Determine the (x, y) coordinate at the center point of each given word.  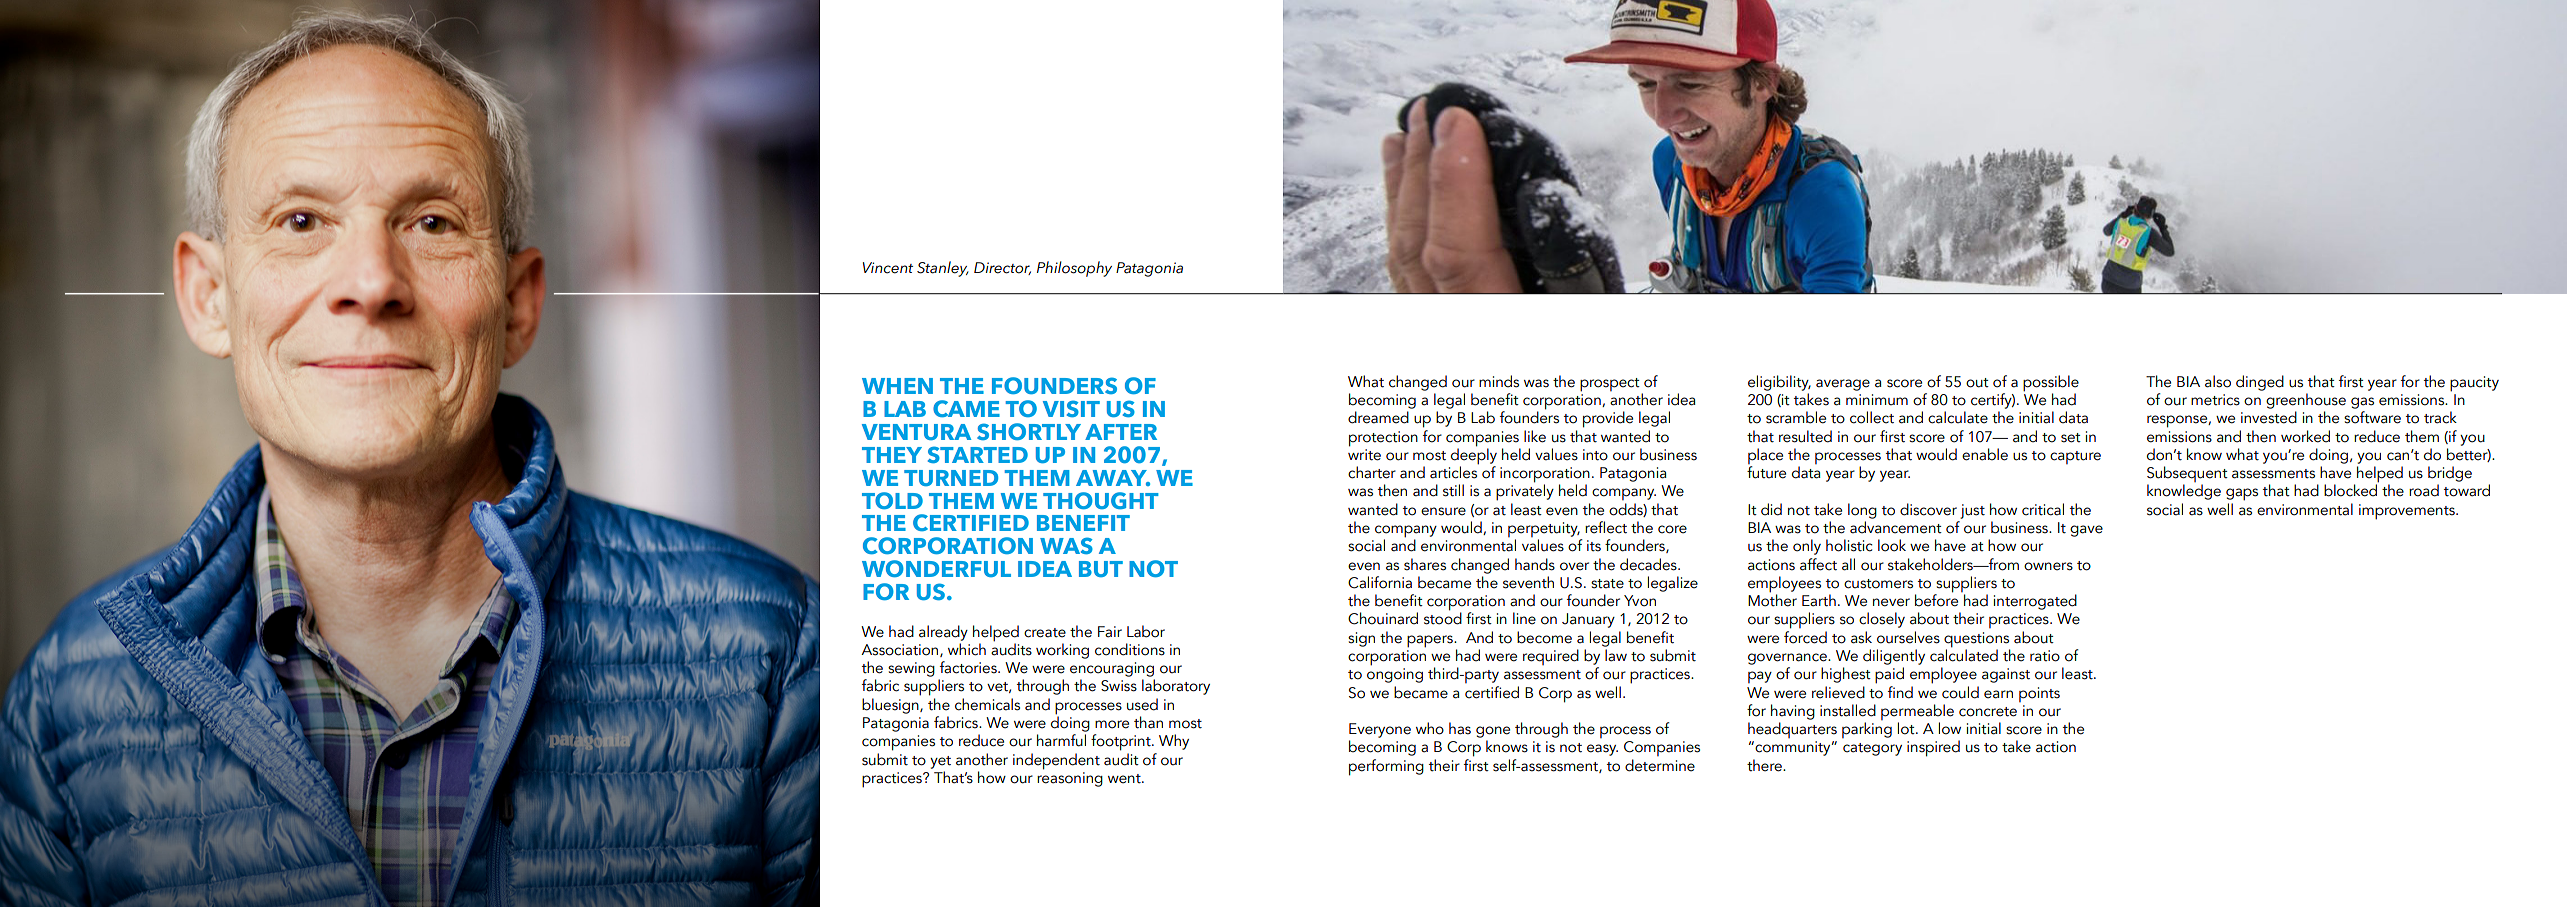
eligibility (1779, 383)
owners (2048, 566)
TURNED (951, 478)
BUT (1101, 569)
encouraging (1112, 669)
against (2006, 675)
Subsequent (2187, 475)
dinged (2260, 383)
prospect (1610, 385)
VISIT (1071, 408)
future (1766, 472)
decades (1649, 564)
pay (1760, 677)
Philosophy (1074, 269)
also (2218, 381)
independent (1056, 761)
